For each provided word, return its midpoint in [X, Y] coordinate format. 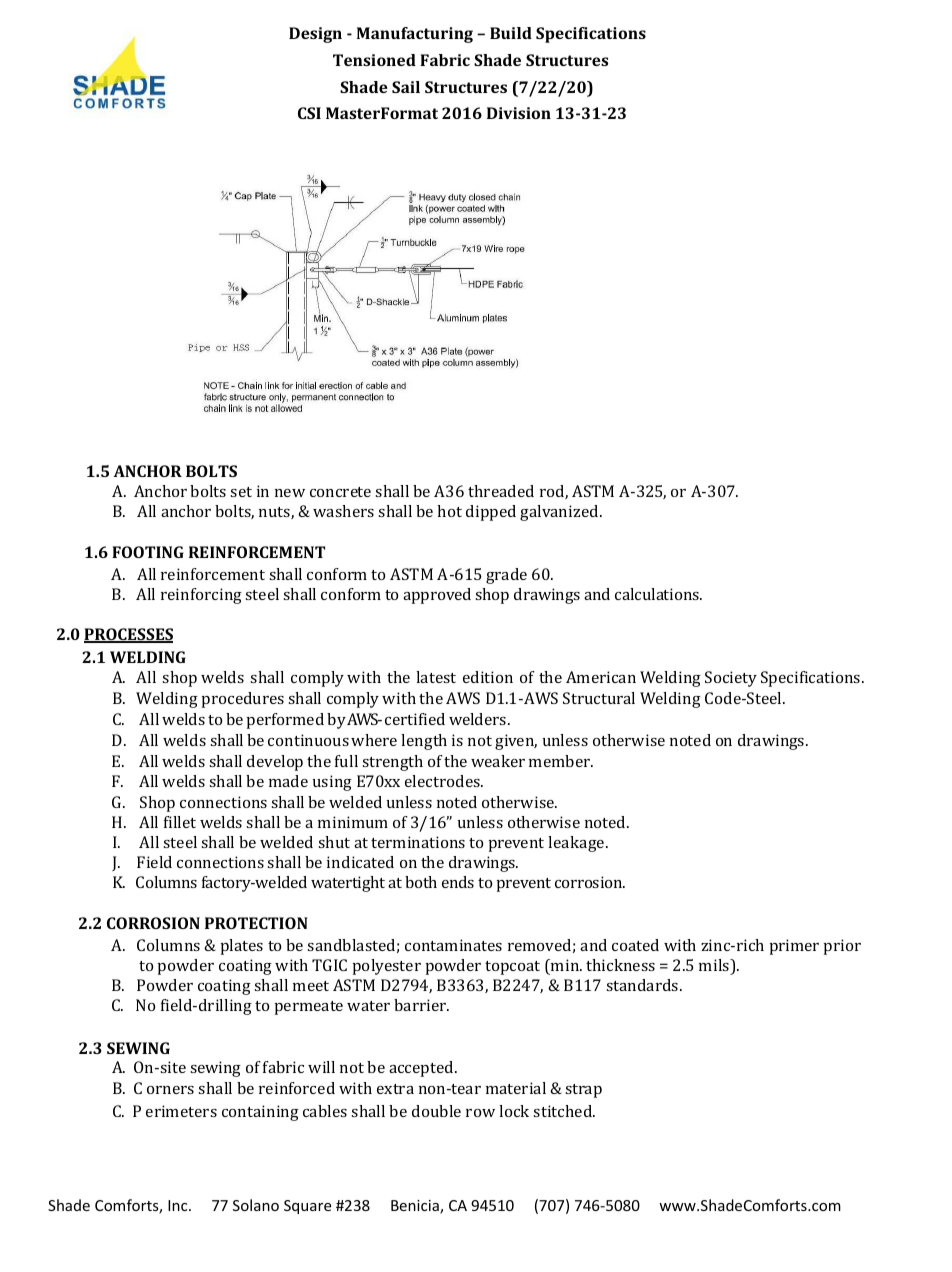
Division [519, 113]
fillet [180, 822]
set [241, 492]
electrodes [443, 781]
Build [511, 33]
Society [731, 679]
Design [315, 35]
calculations [658, 594]
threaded [501, 491]
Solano [256, 1205]
